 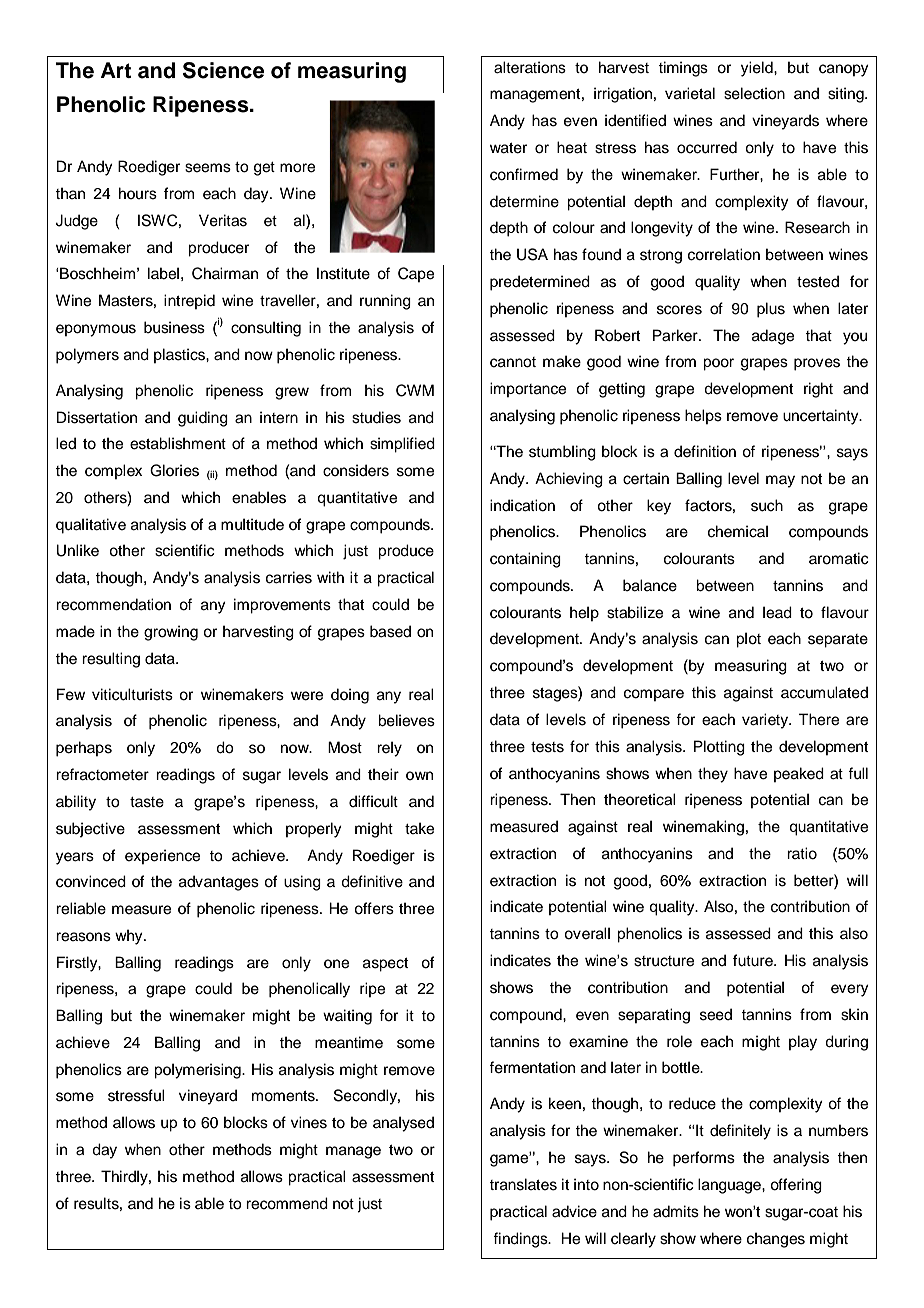 I want to click on why, so click(x=130, y=937).
